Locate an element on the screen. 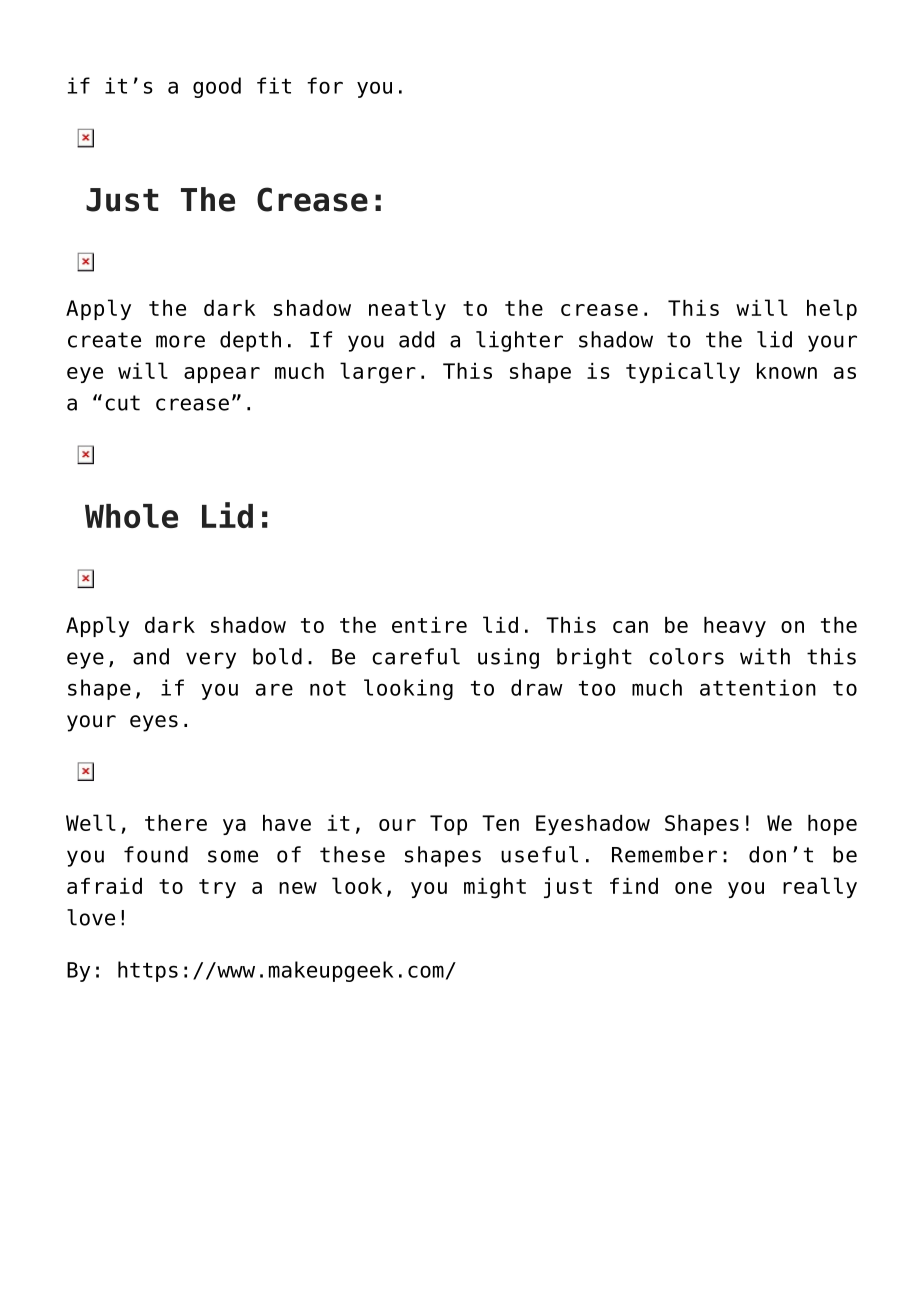  entire is located at coordinates (429, 625).
